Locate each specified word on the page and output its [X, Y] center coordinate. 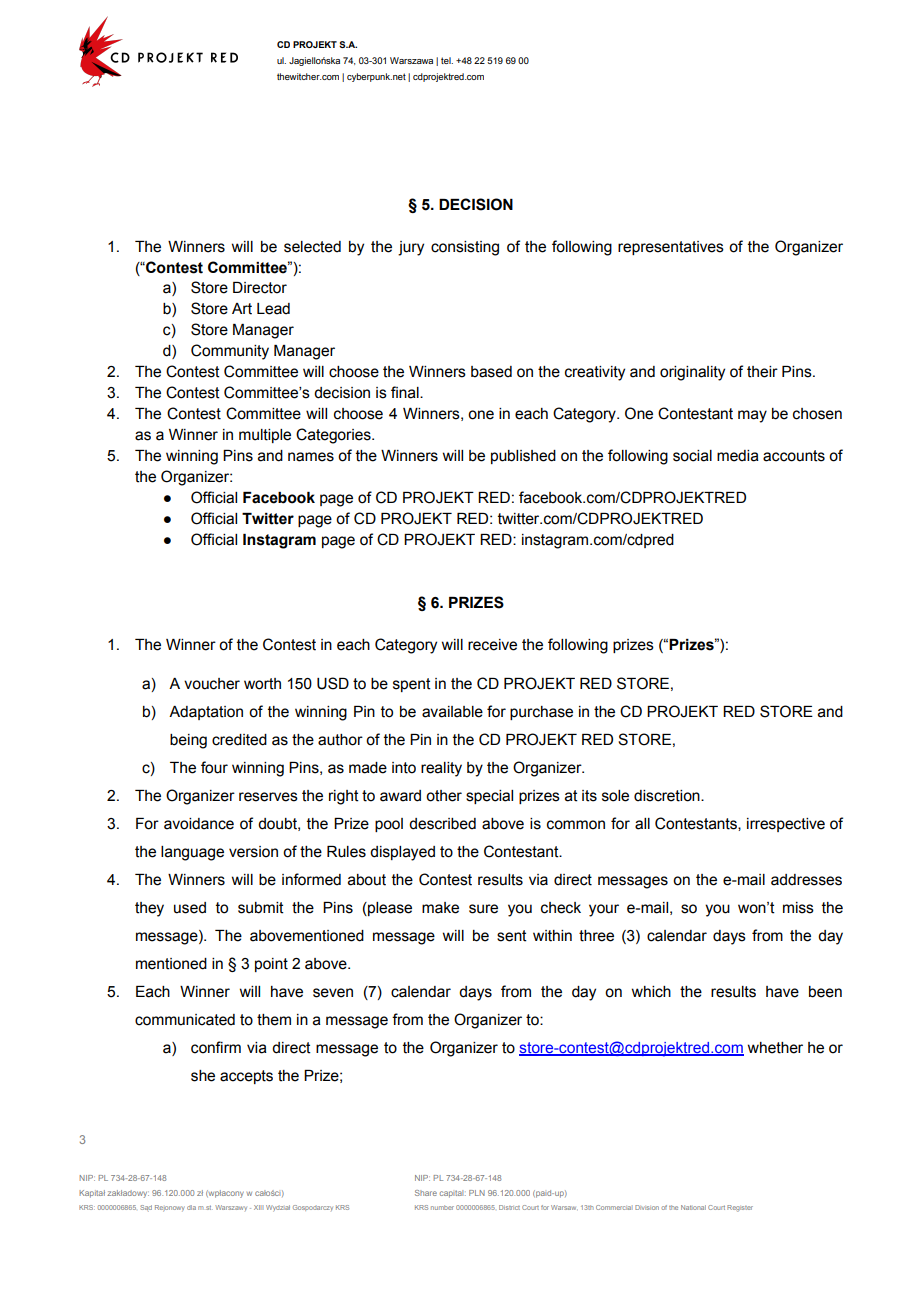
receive [492, 645]
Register [740, 1208]
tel [447, 60]
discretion [668, 796]
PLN [477, 1193]
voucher [212, 684]
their [762, 372]
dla [191, 1207]
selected [312, 247]
